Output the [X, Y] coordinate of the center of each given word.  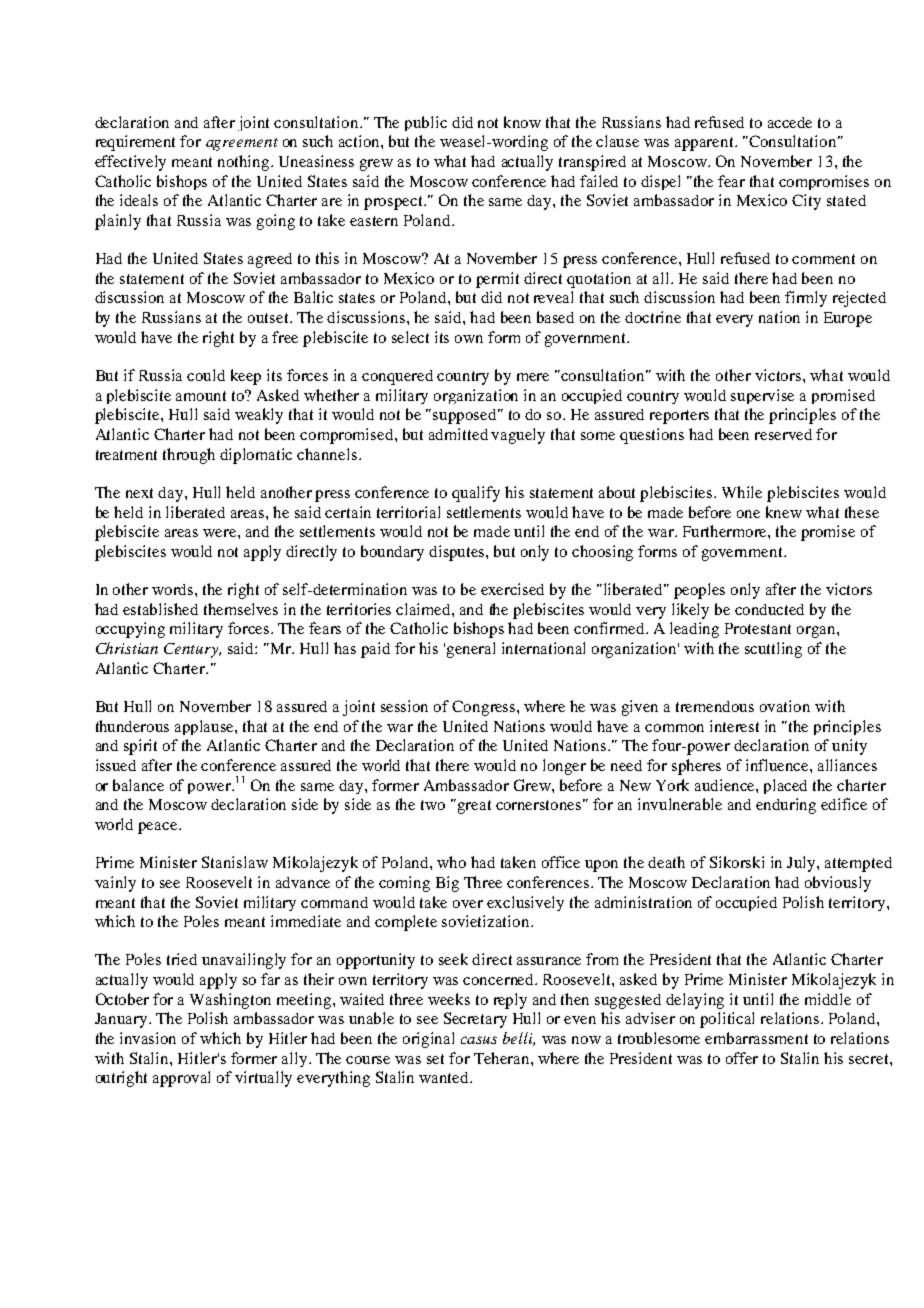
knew [784, 512]
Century [192, 650]
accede [790, 122]
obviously [838, 884]
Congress [485, 708]
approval [181, 1079]
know [522, 122]
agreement [242, 144]
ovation [785, 706]
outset [269, 318]
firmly [806, 299]
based [555, 317]
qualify [476, 494]
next [139, 493]
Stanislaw [235, 862]
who [451, 862]
